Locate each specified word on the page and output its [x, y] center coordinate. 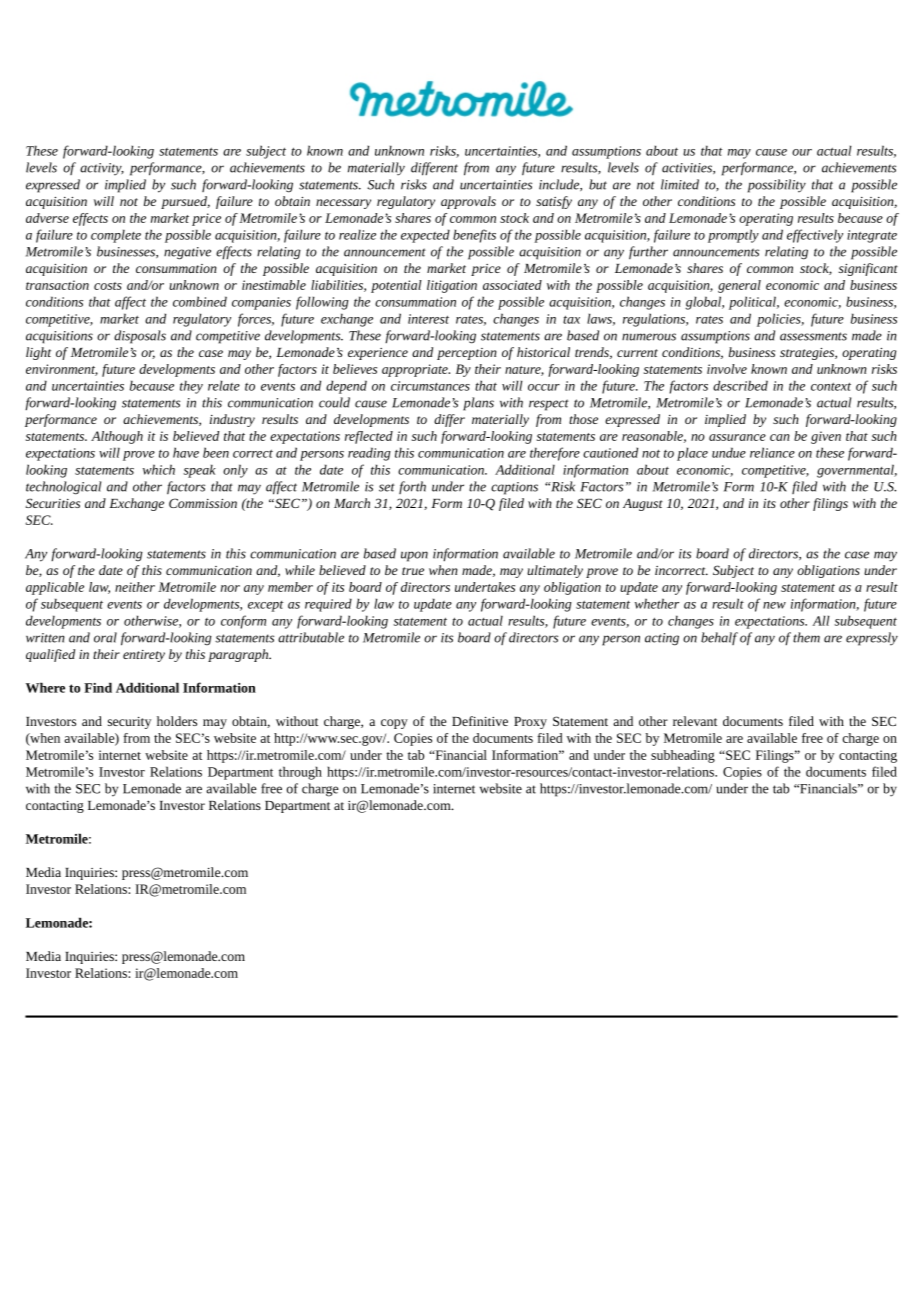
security [129, 723]
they [191, 387]
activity [102, 169]
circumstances [430, 386]
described [740, 385]
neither [135, 587]
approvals [468, 202]
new [774, 605]
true [413, 571]
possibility [777, 186]
